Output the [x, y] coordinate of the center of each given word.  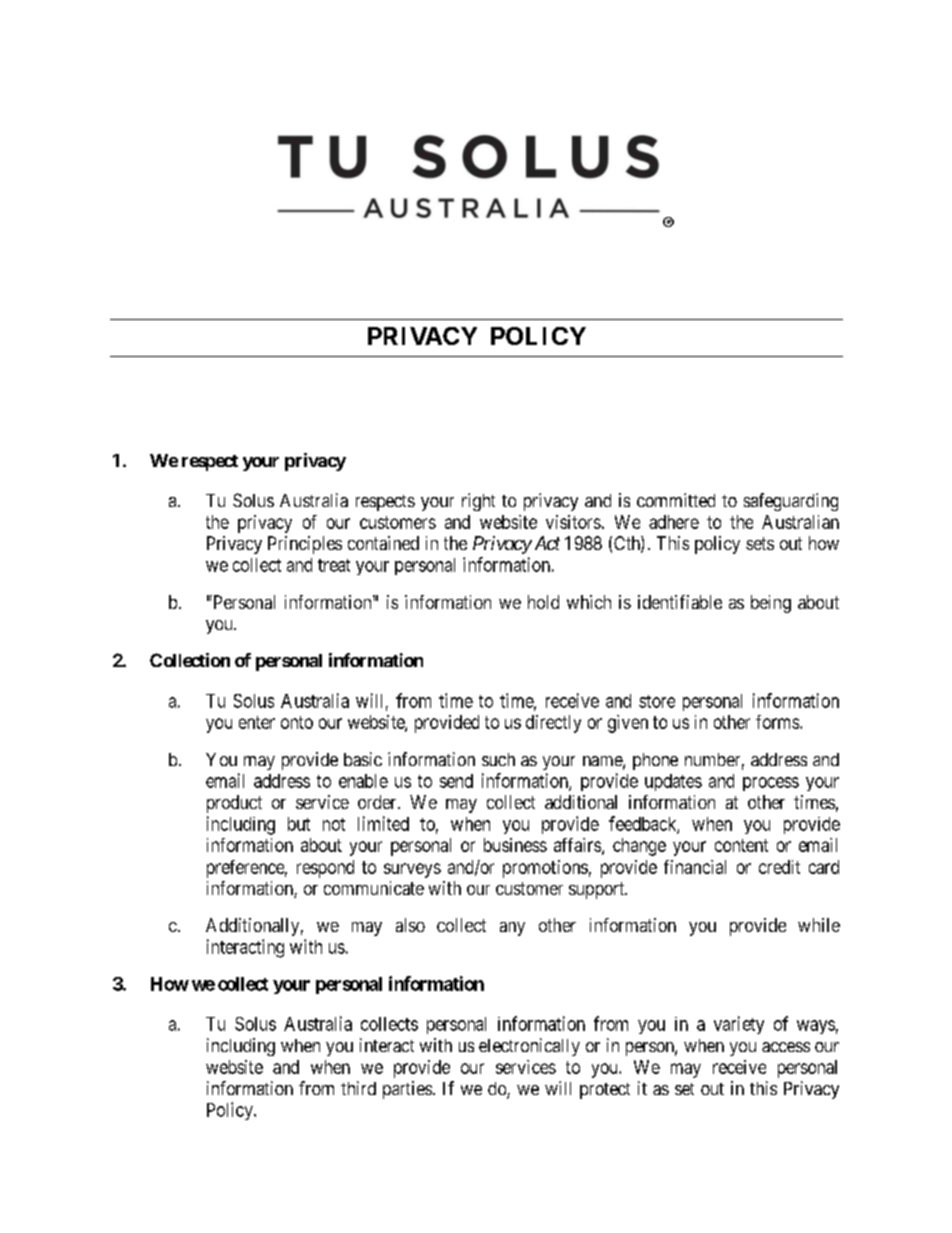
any [512, 929]
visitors [573, 522]
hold [543, 602]
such [498, 759]
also [410, 925]
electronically [529, 1047]
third [358, 1088]
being [771, 604]
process [771, 784]
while [819, 925]
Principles [305, 545]
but [299, 824]
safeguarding [791, 502]
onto [297, 722]
